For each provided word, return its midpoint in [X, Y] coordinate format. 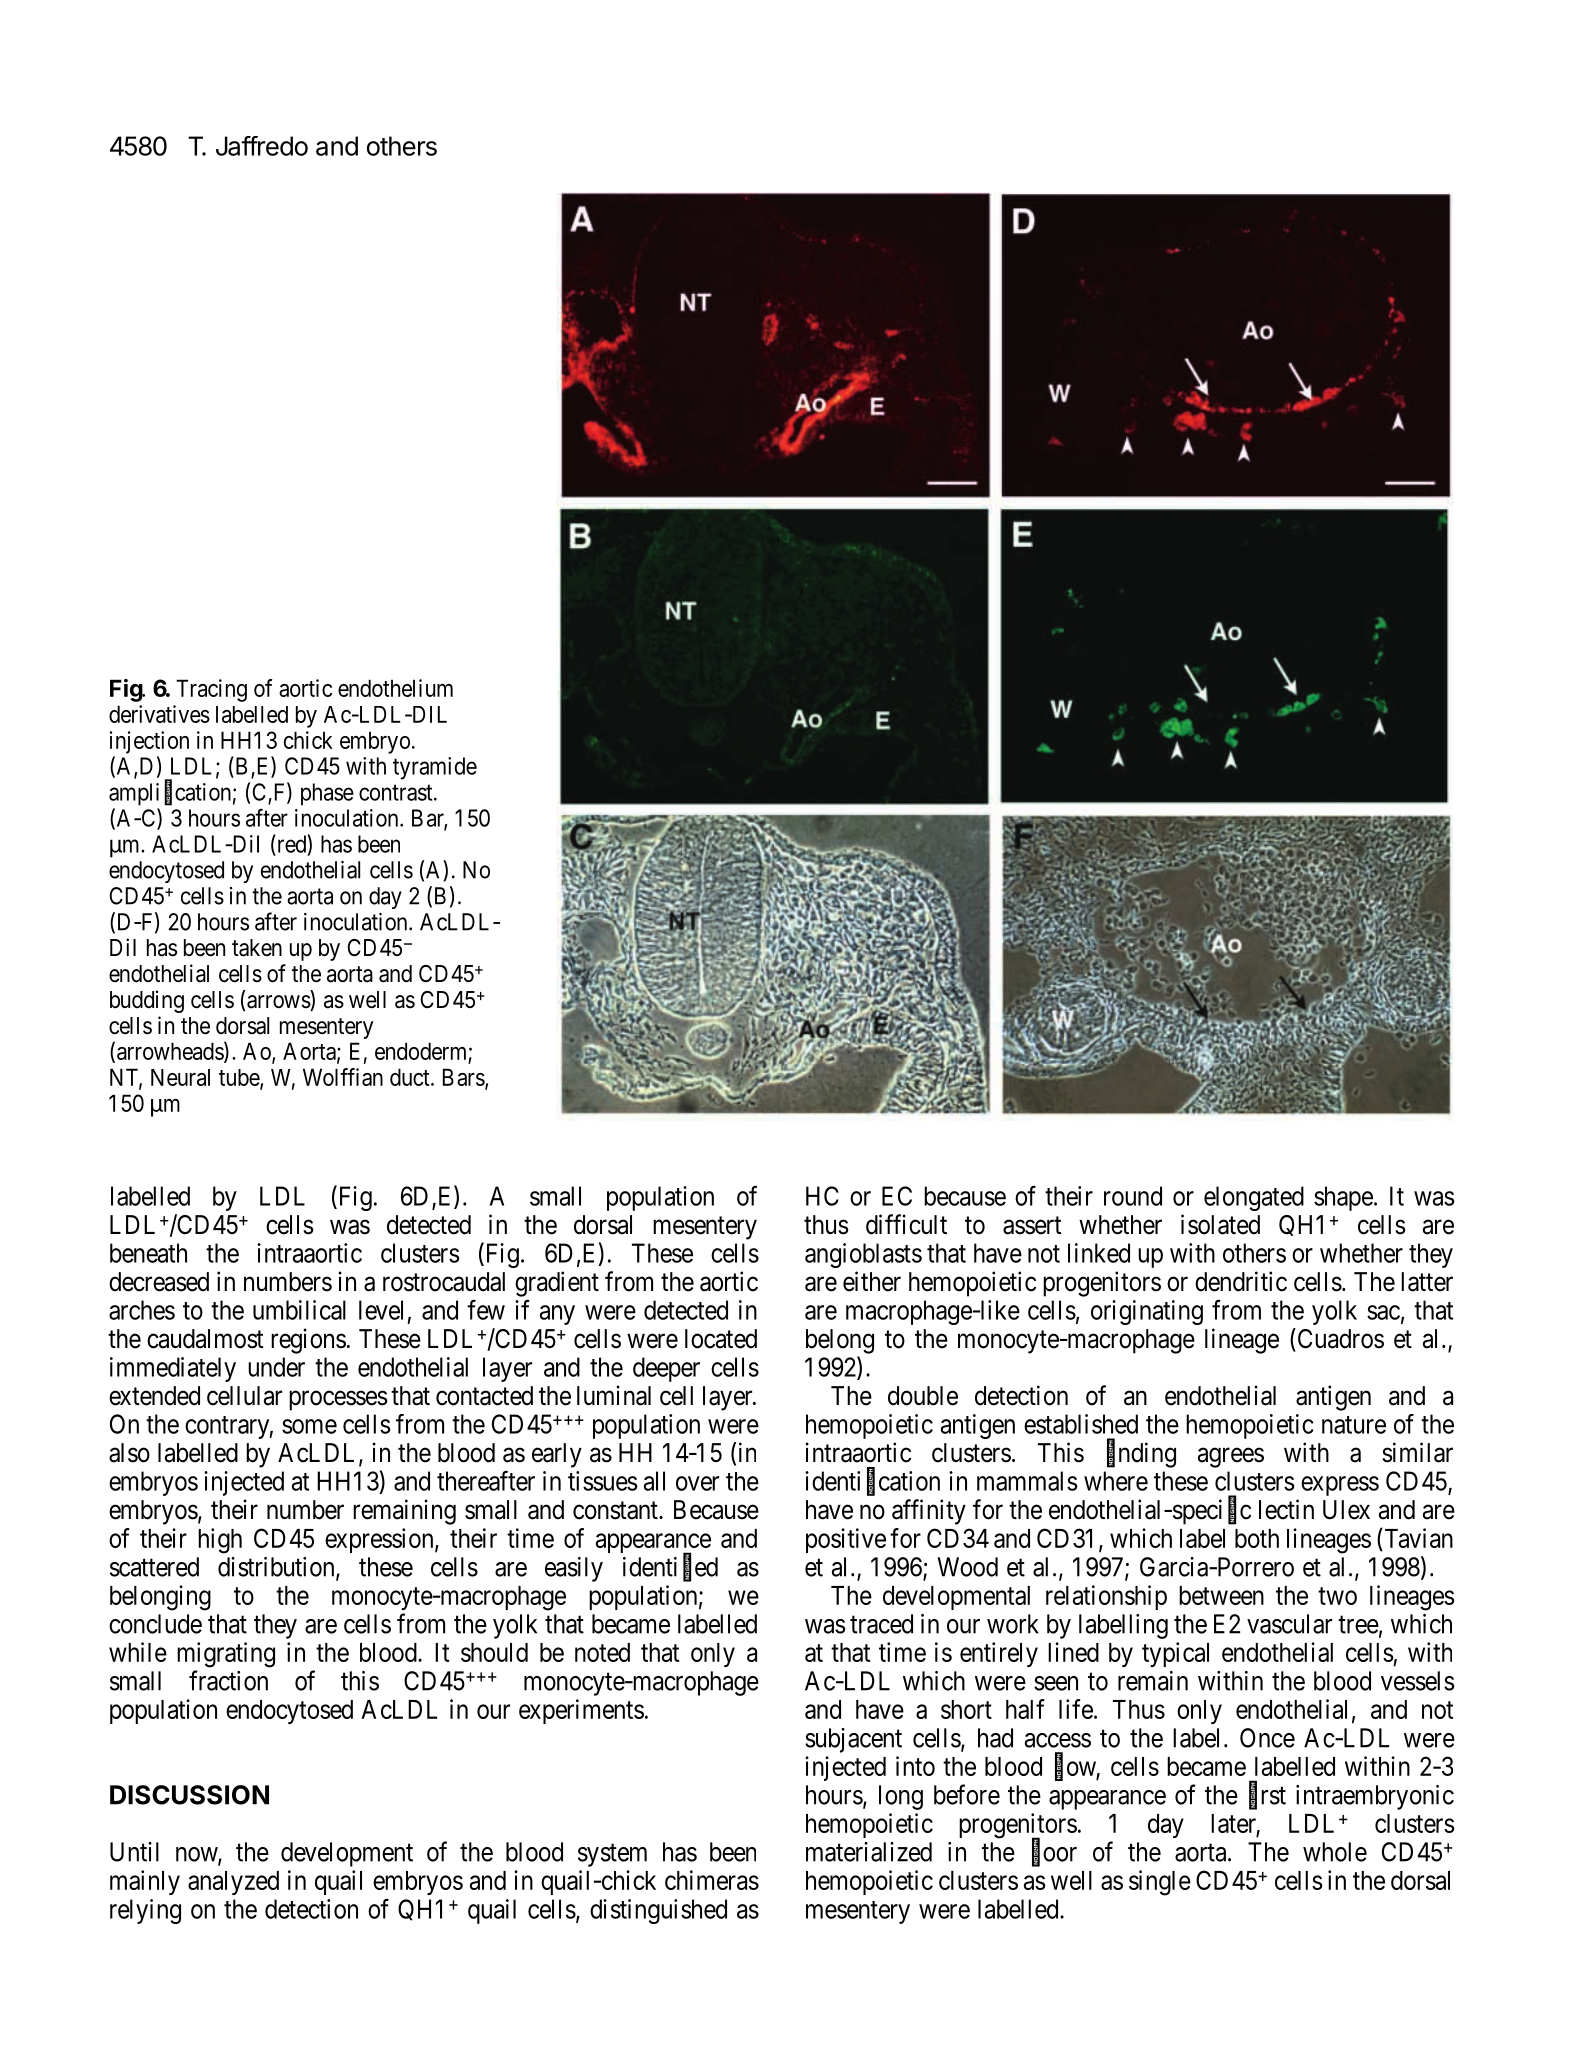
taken [257, 948]
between [1221, 1595]
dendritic [1241, 1281]
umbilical [299, 1310]
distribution [277, 1568]
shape [1343, 1198]
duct [411, 1077]
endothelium [395, 688]
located [721, 1339]
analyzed [233, 1883]
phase [327, 794]
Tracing [211, 690]
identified [670, 1567]
